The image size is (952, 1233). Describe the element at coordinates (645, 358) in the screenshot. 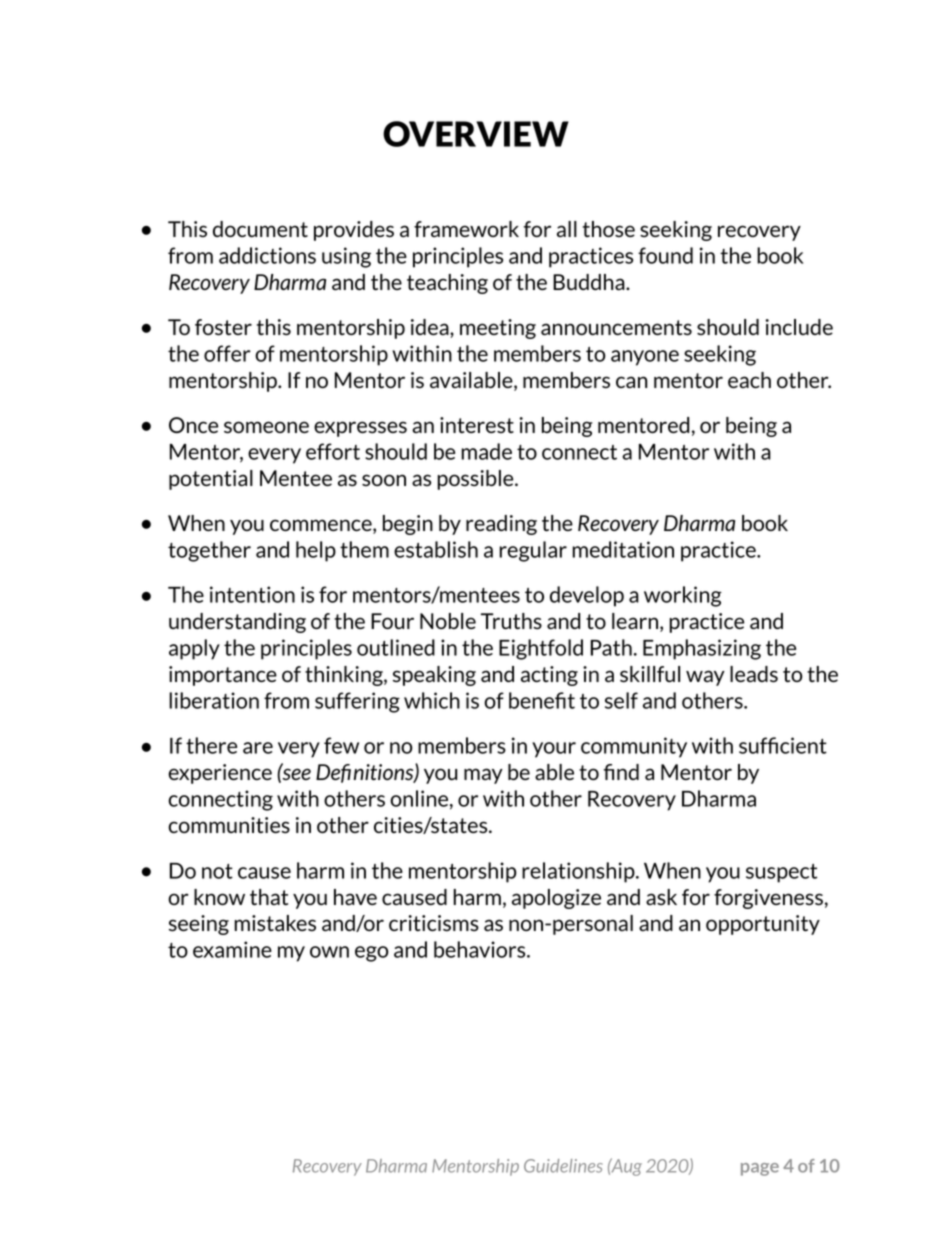

I see `anyone` at that location.
